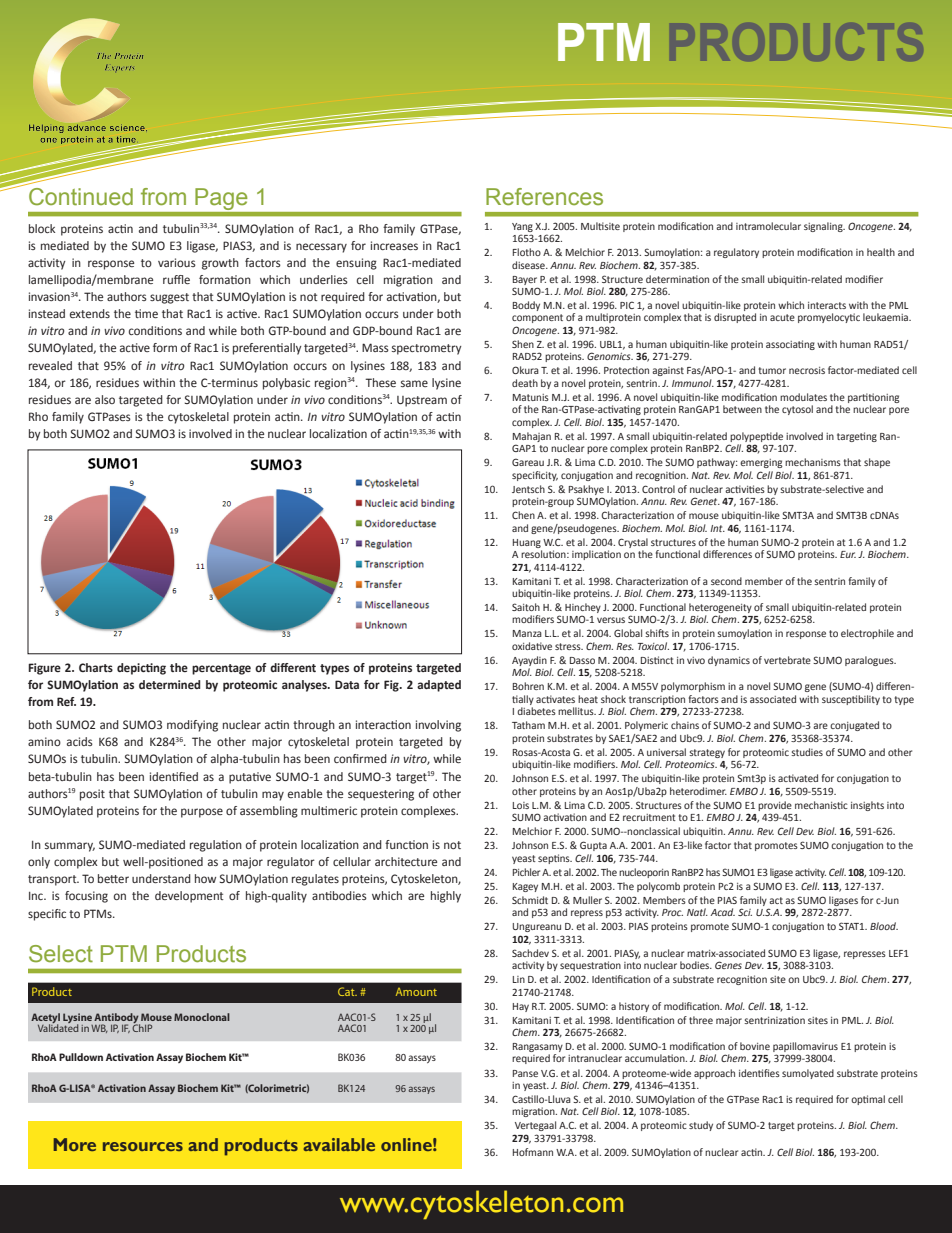  What do you see at coordinates (143, 1146) in the screenshot?
I see `resources` at bounding box center [143, 1146].
